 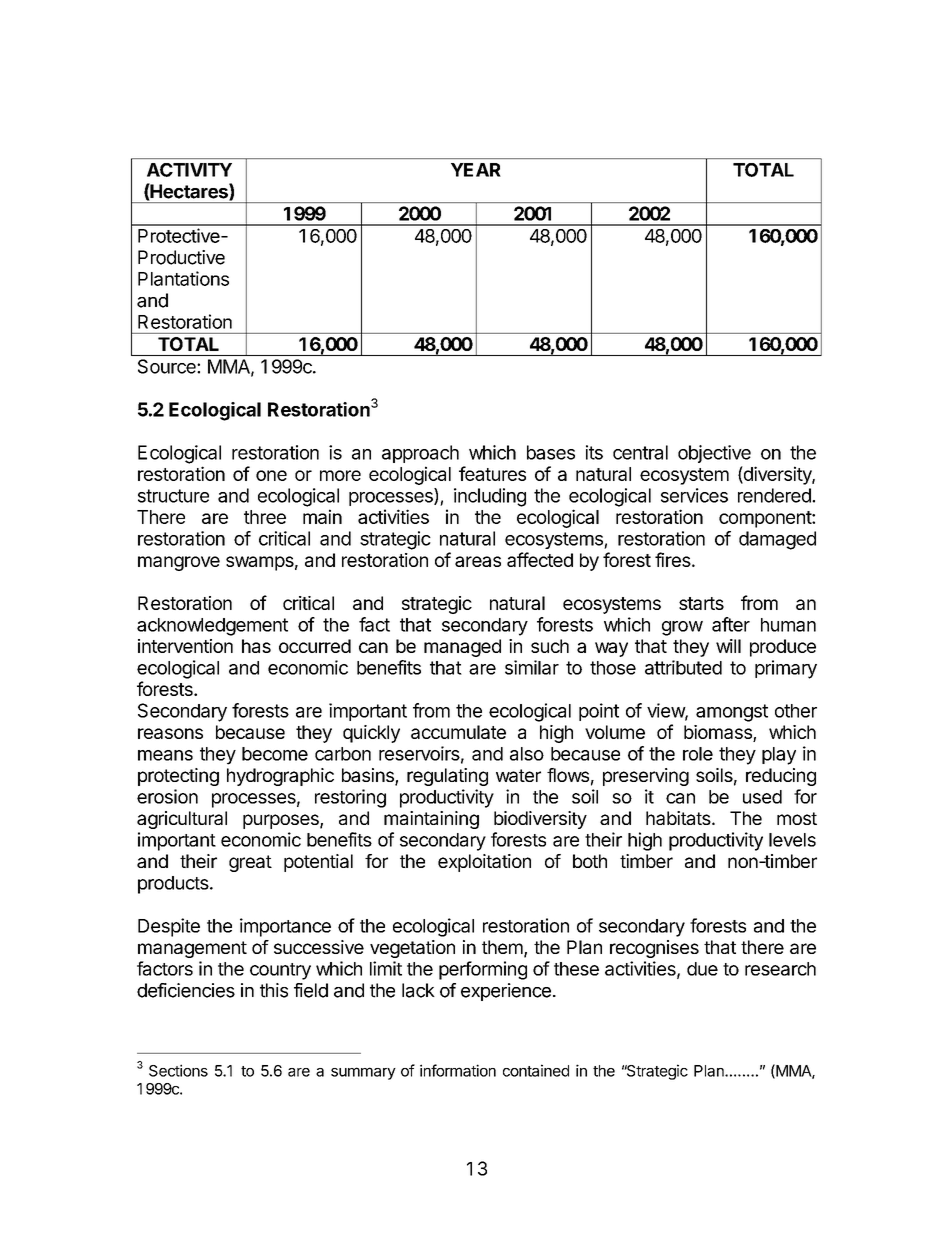 I want to click on three, so click(x=265, y=517).
